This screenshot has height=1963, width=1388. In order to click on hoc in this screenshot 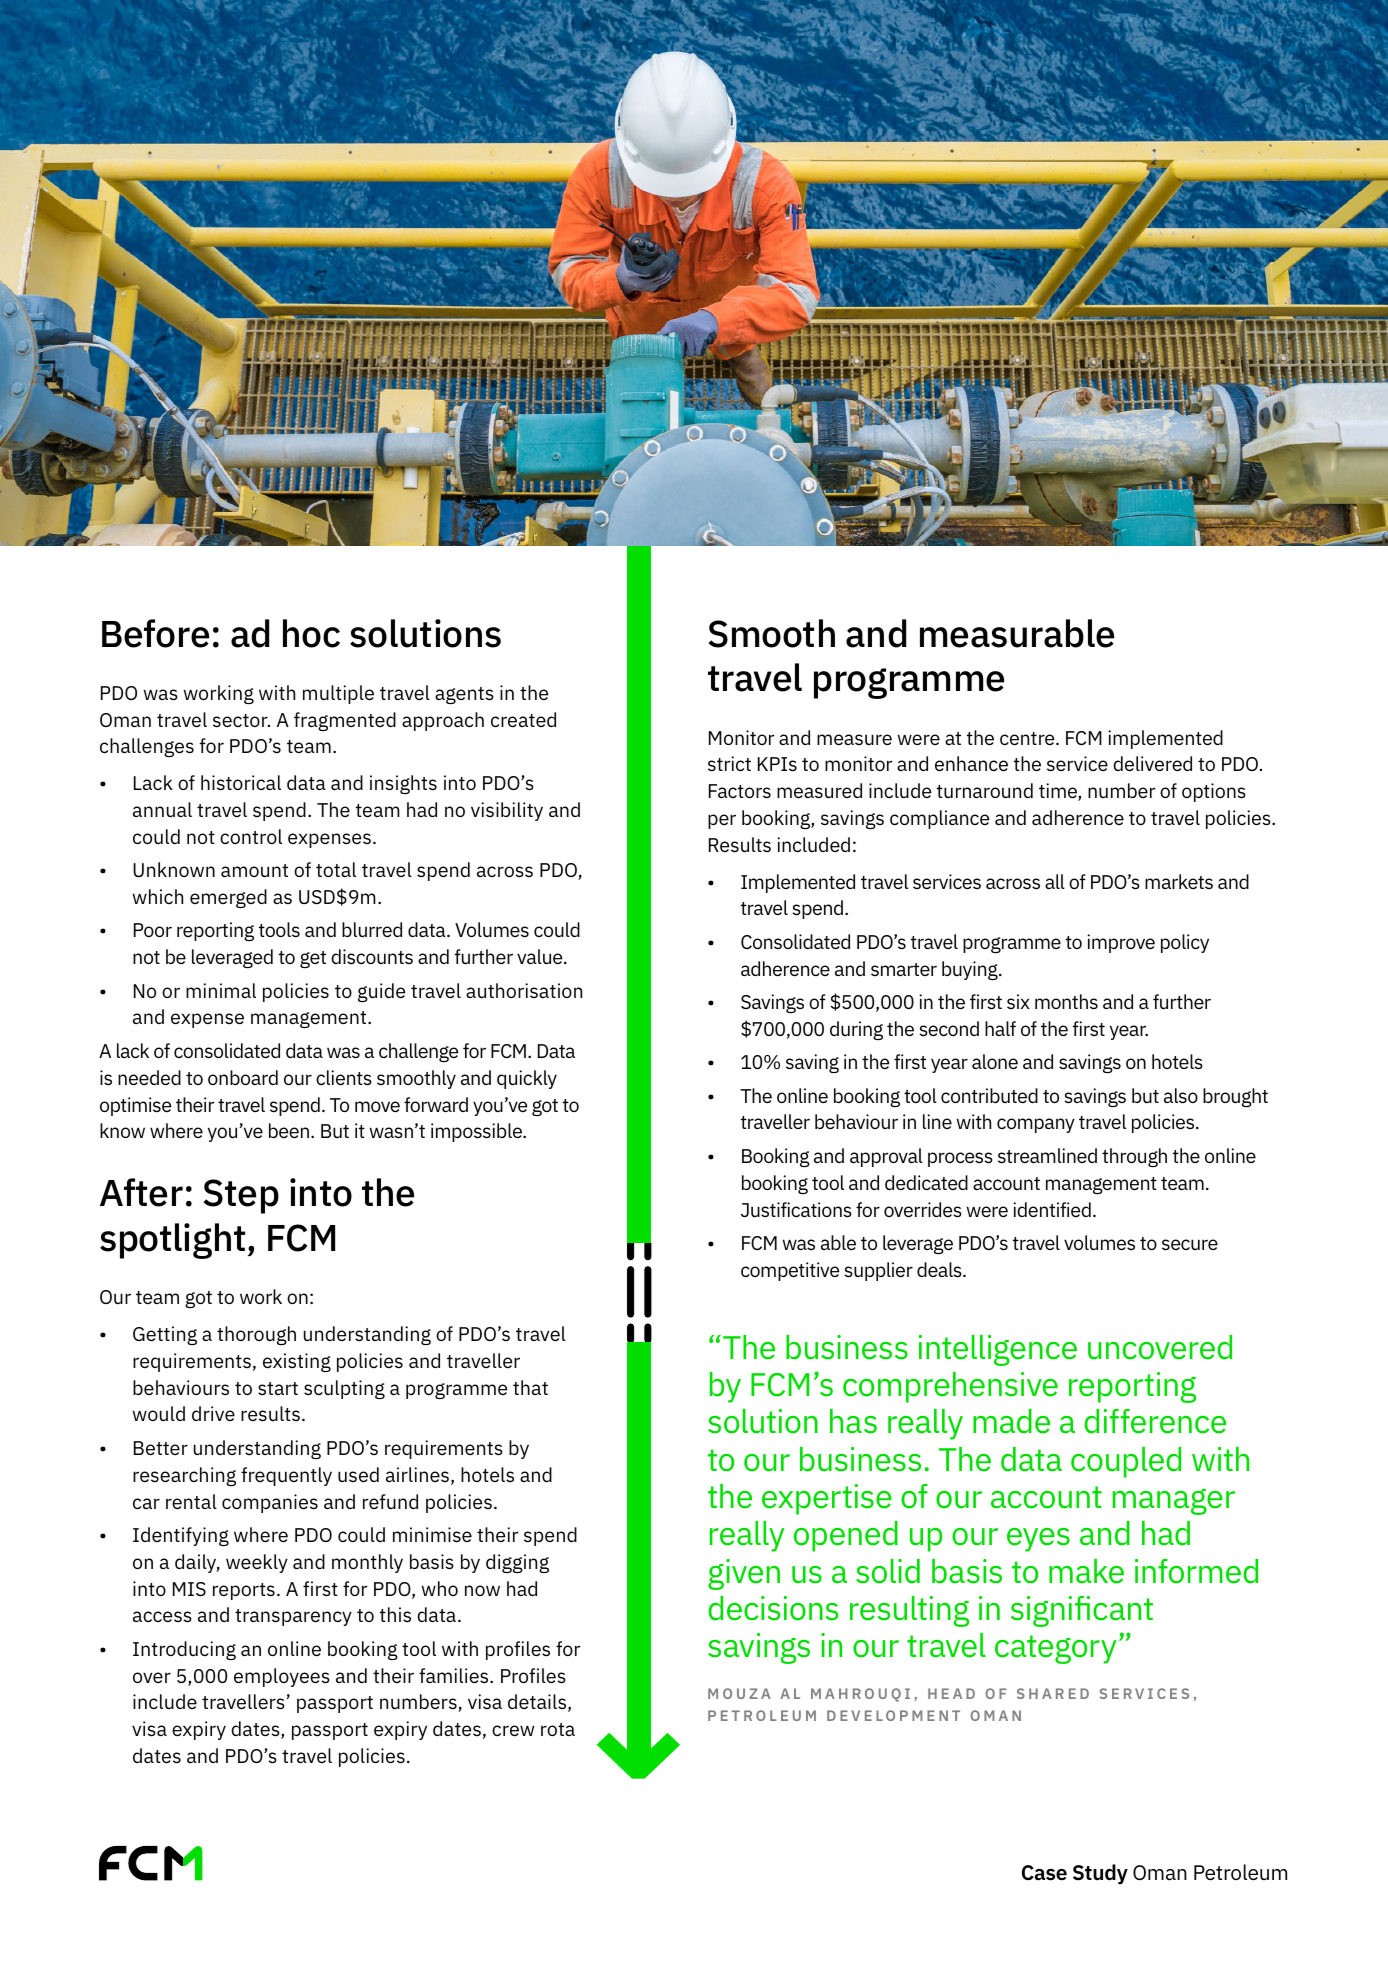, I will do `click(311, 633)`.
